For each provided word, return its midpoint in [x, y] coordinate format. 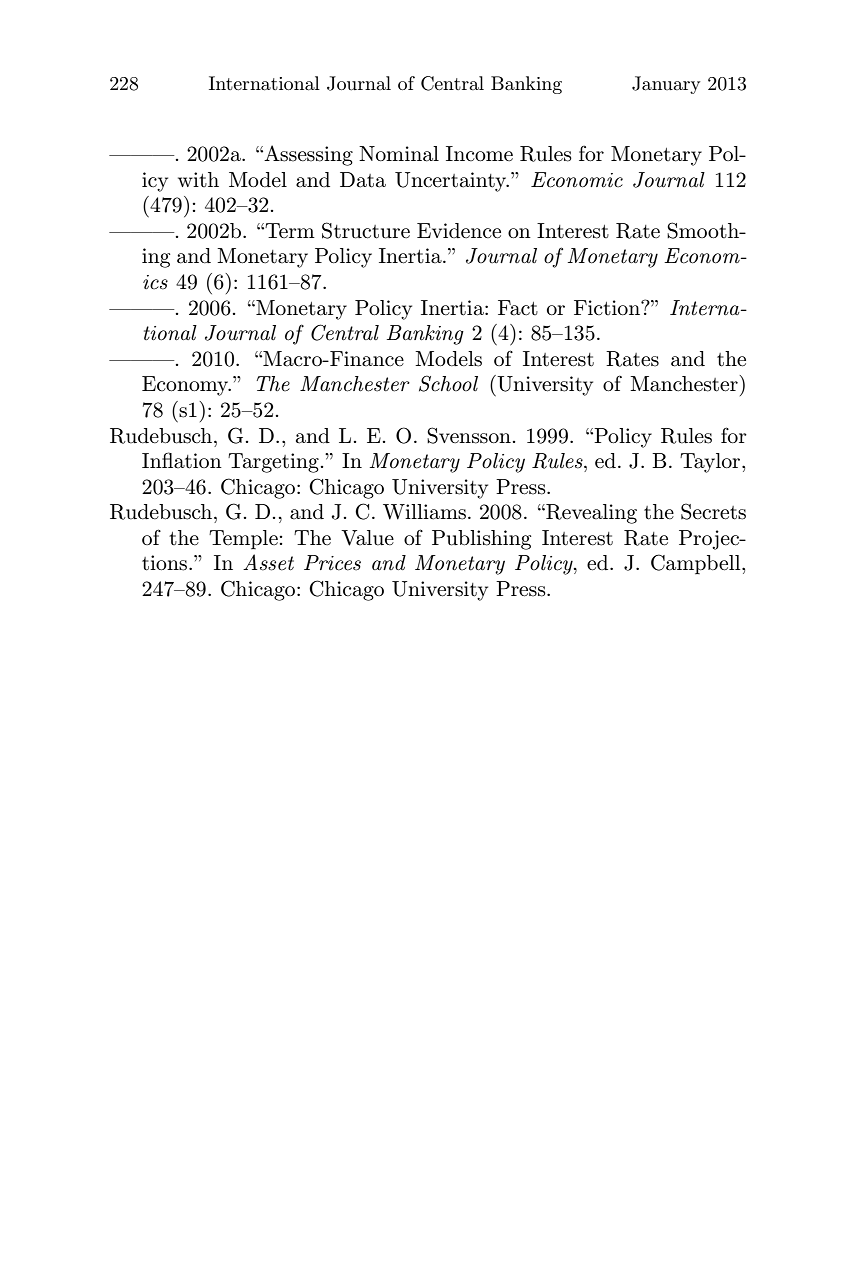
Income [479, 154]
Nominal [399, 154]
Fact [518, 308]
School [448, 383]
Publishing [481, 540]
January [666, 85]
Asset [268, 562]
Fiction [608, 307]
